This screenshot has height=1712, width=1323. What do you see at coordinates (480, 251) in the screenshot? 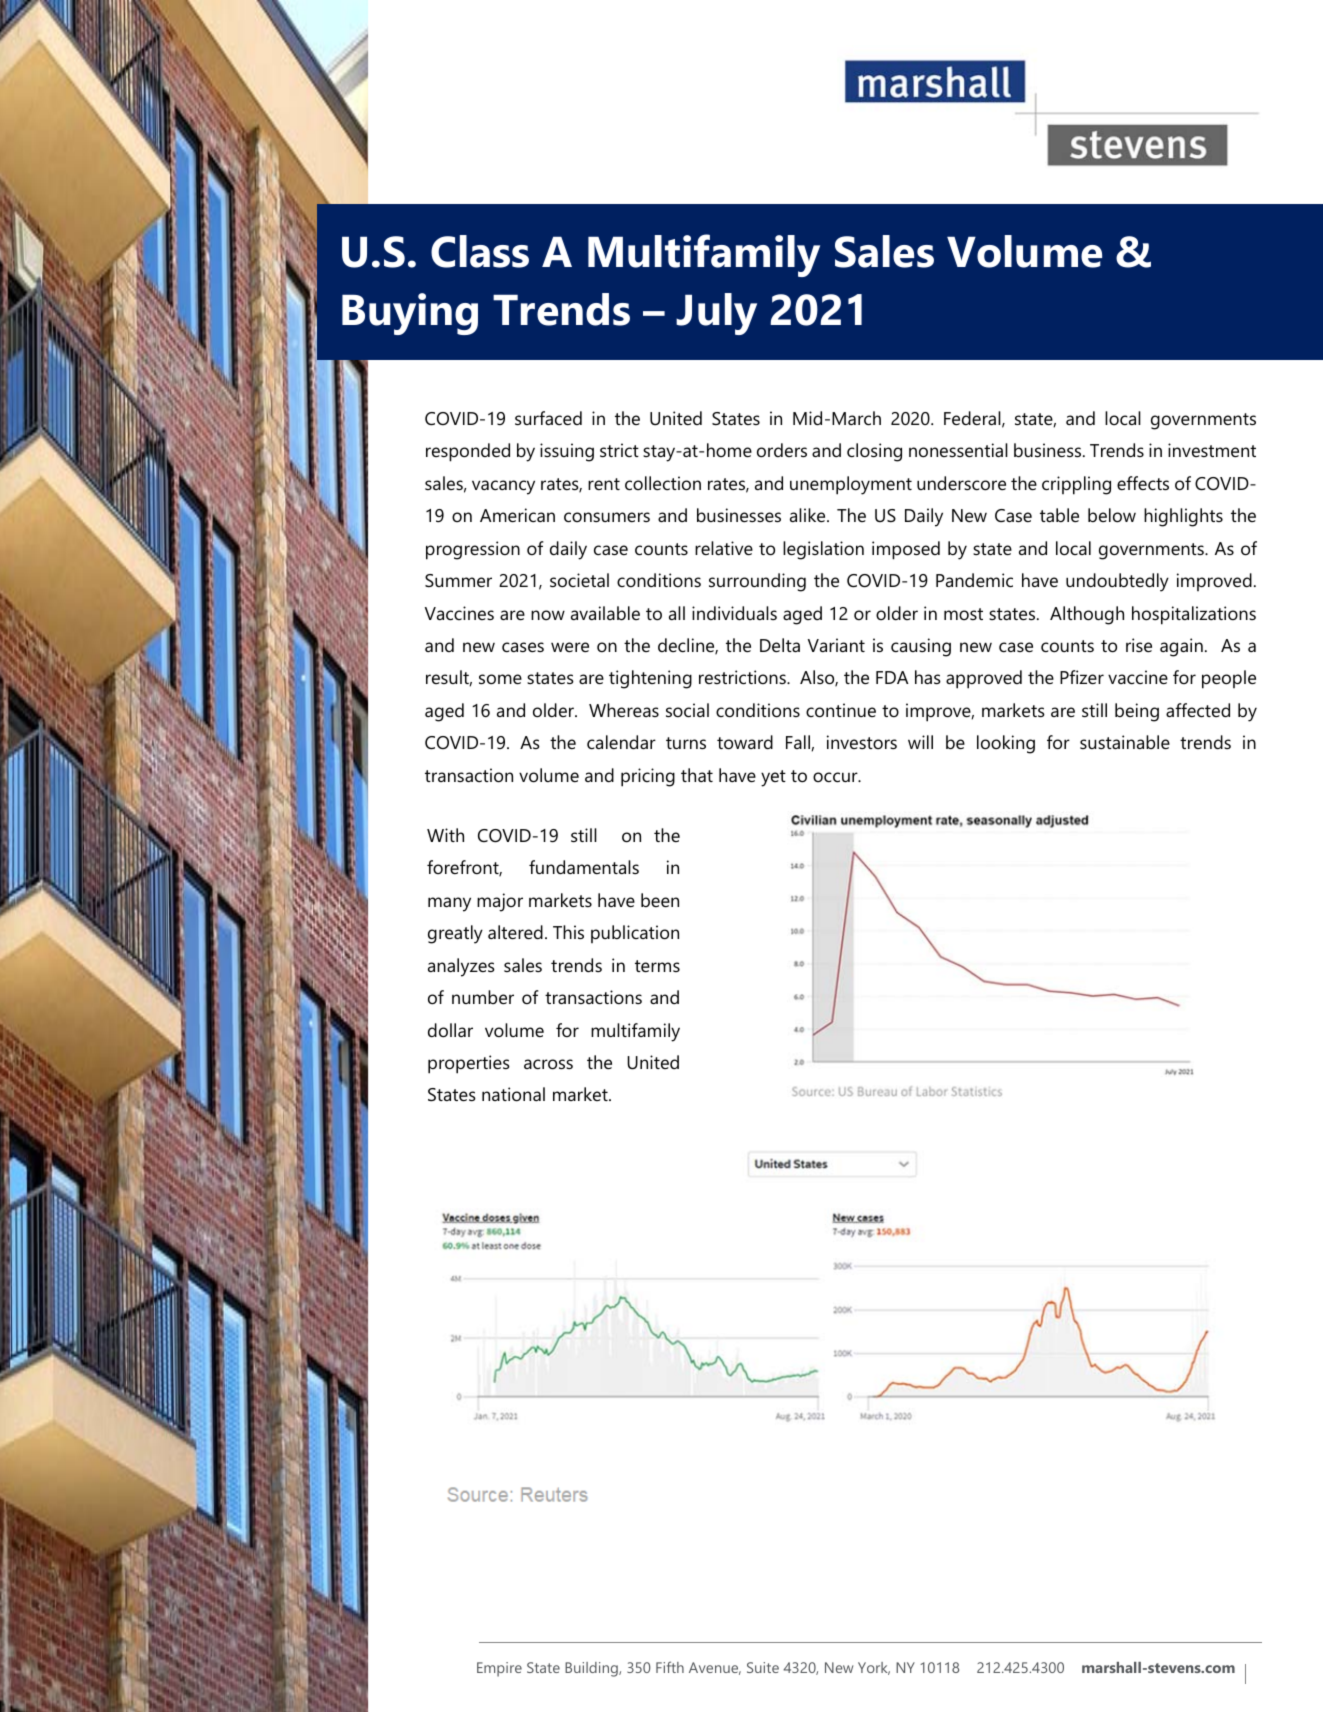
I see `Class` at bounding box center [480, 251].
